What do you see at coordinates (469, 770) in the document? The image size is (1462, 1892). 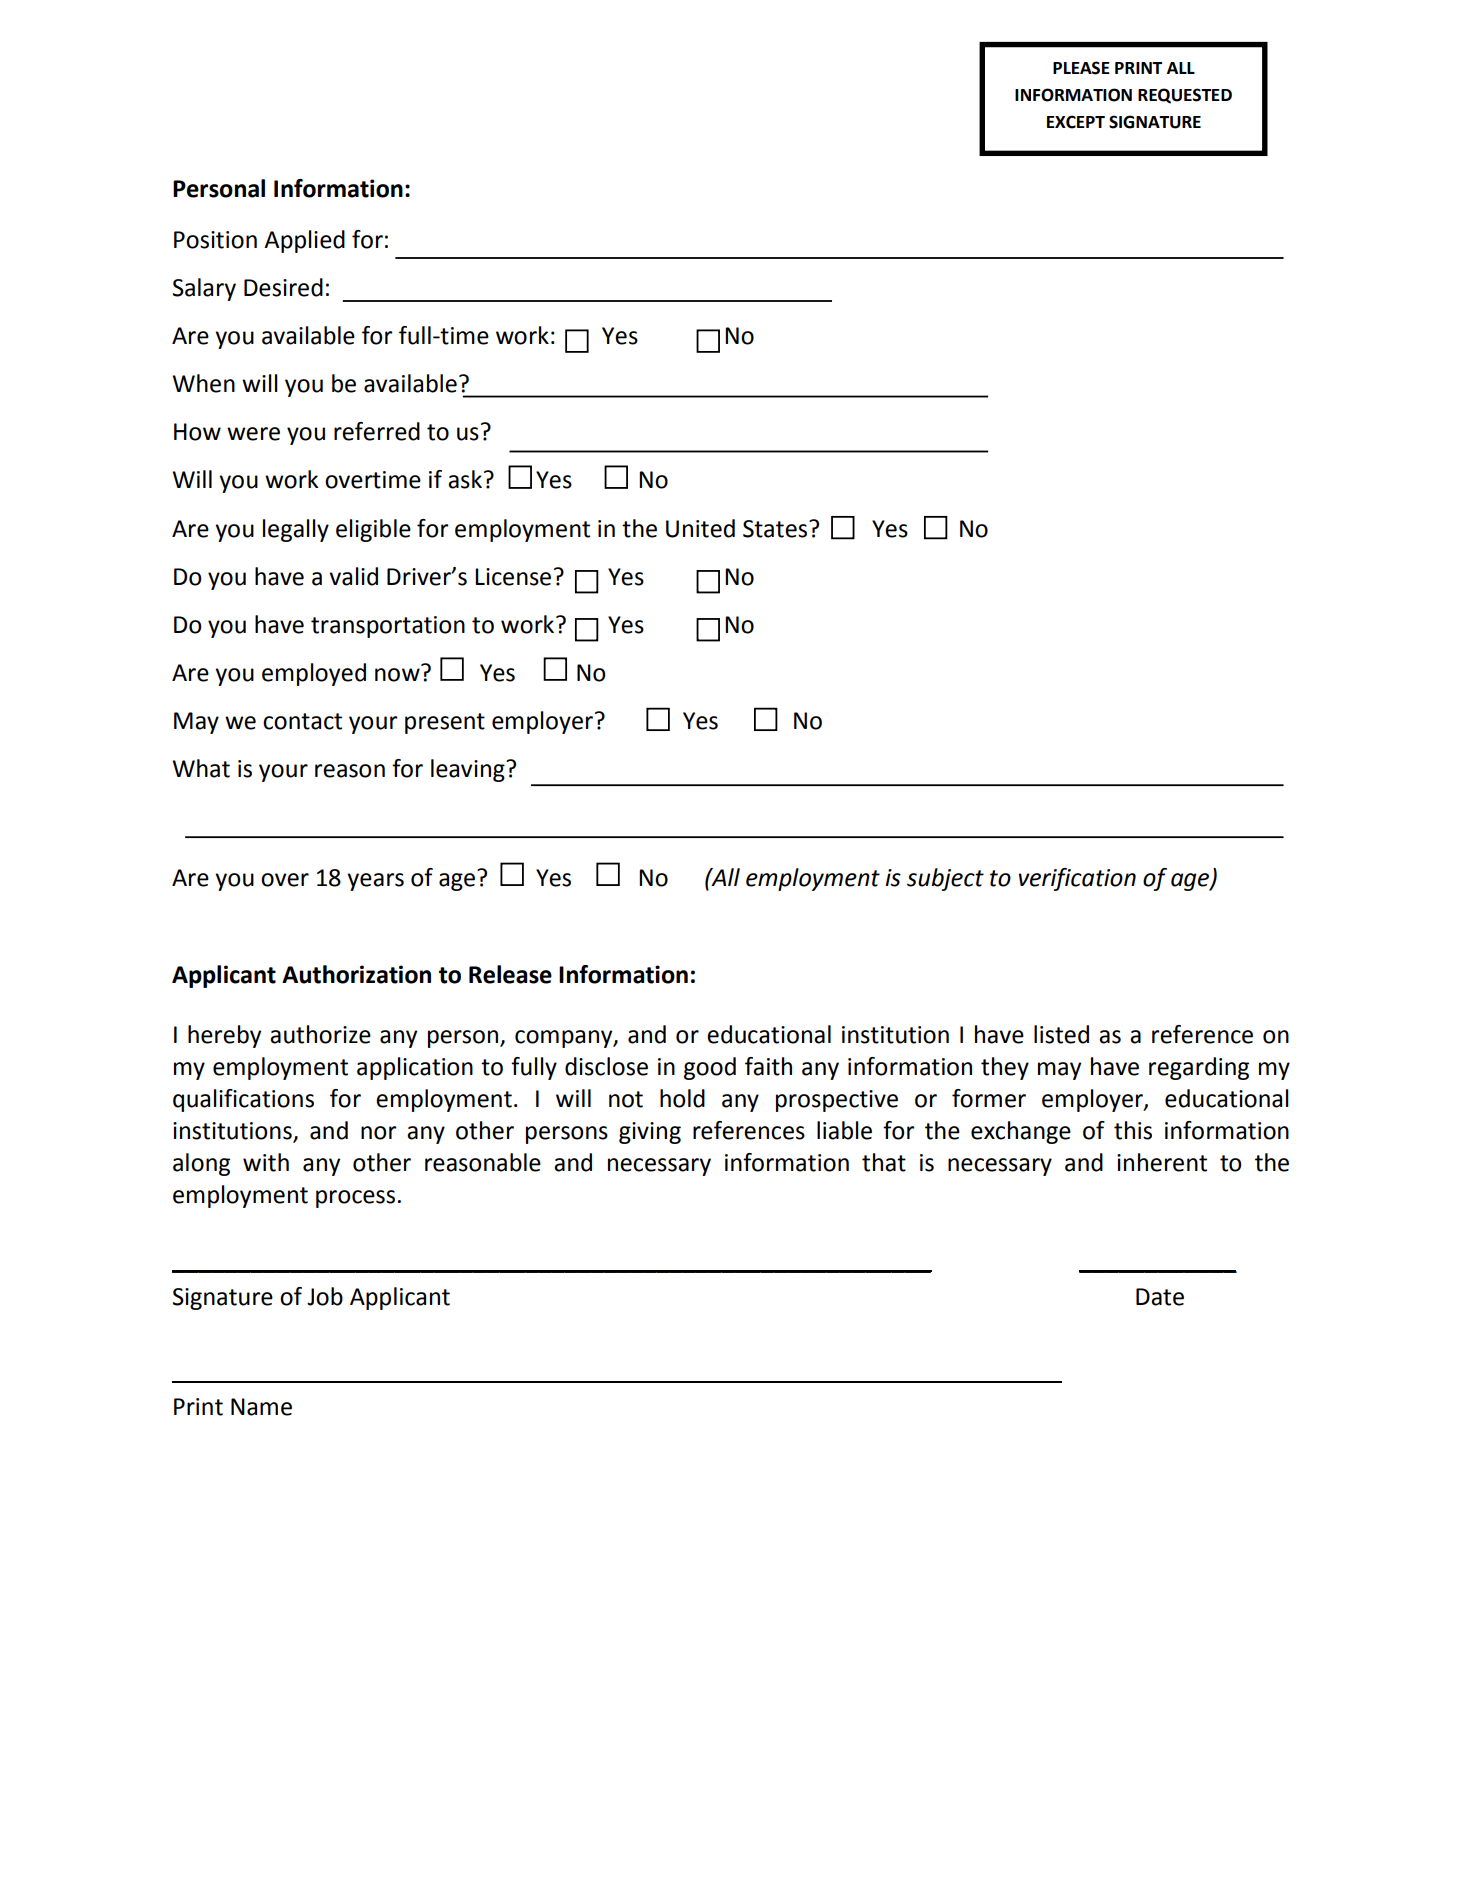 I see `leaving` at bounding box center [469, 770].
